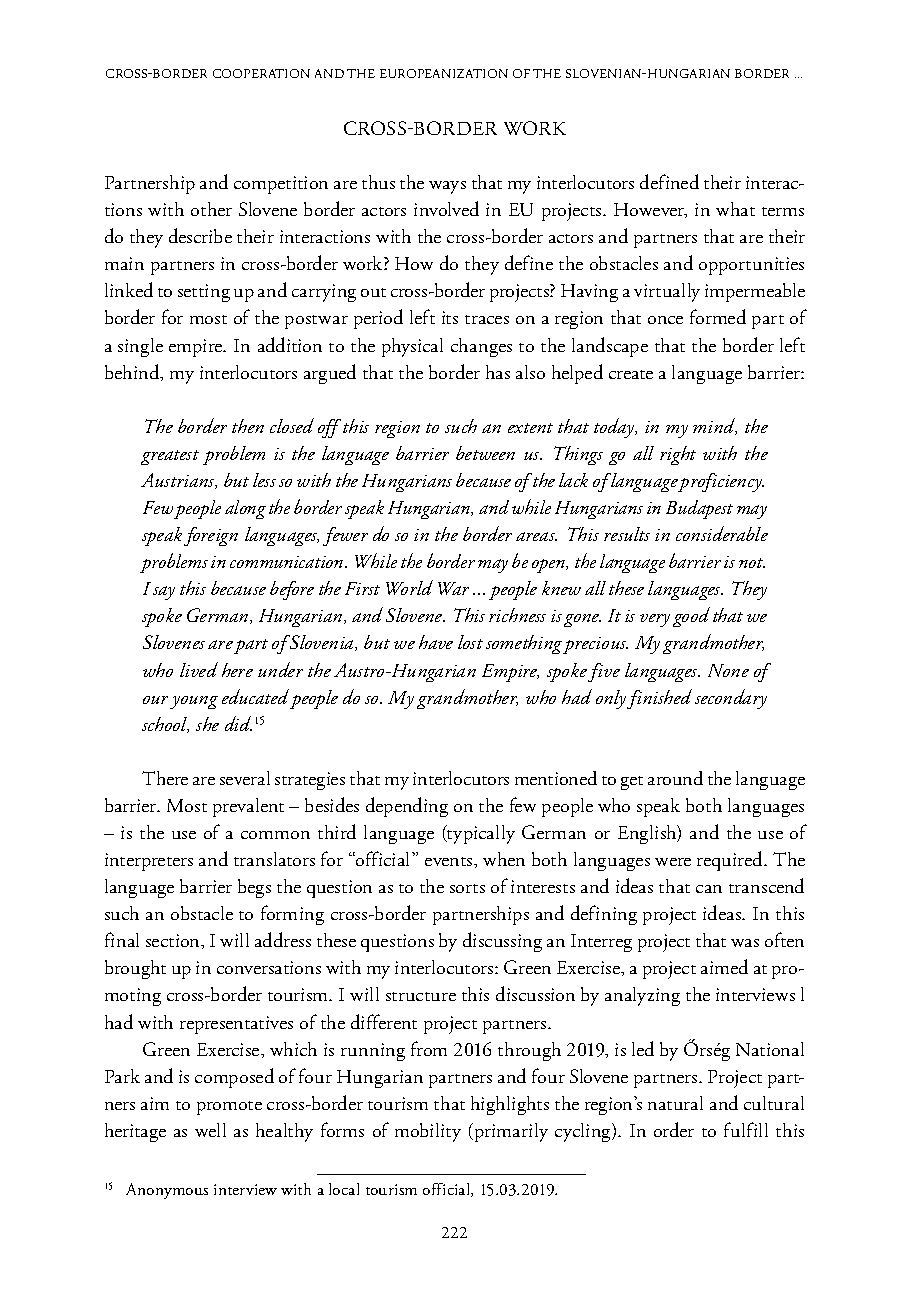  What do you see at coordinates (436, 642) in the page?
I see `have` at bounding box center [436, 642].
